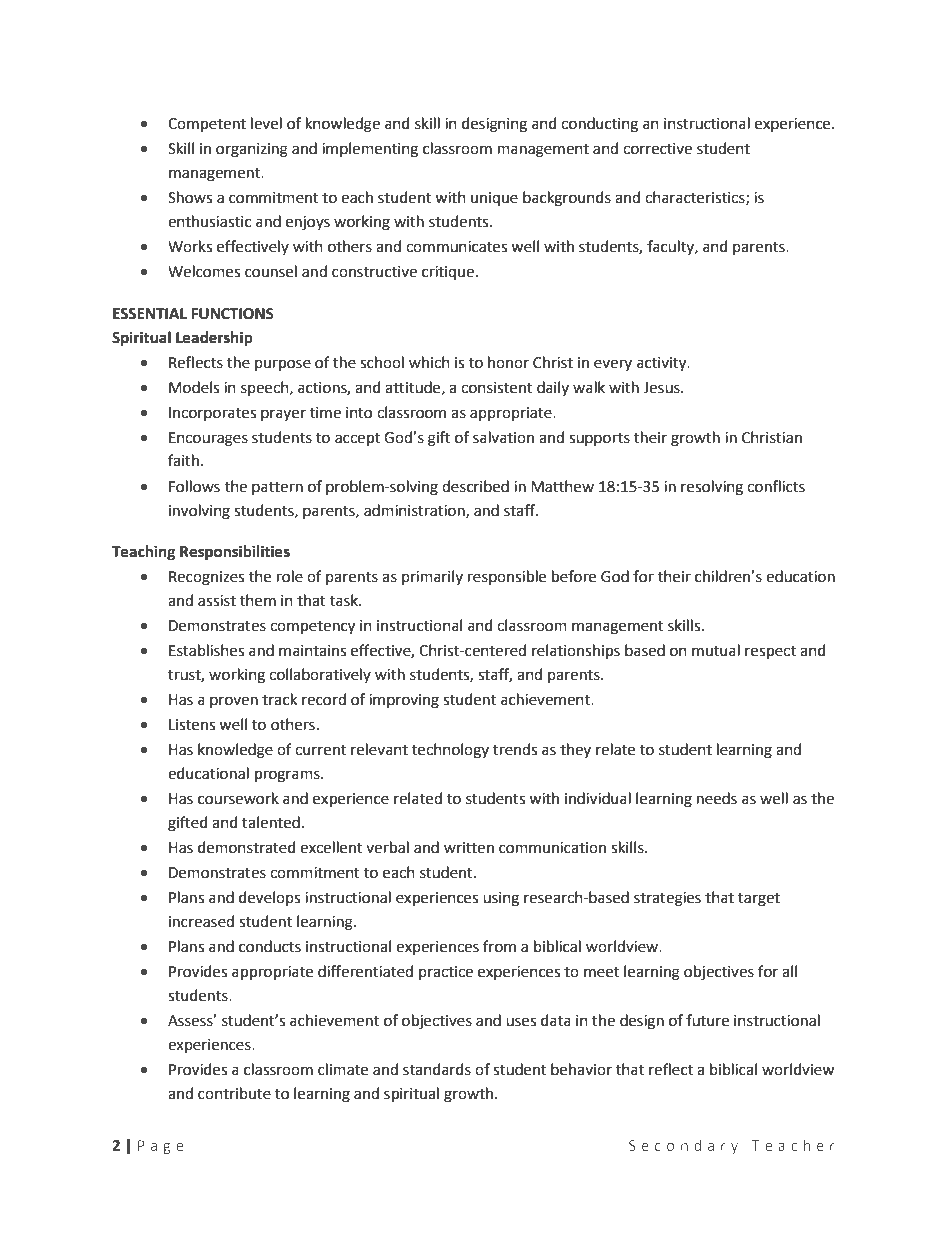 The height and width of the image is (1233, 952). I want to click on unique, so click(494, 199).
